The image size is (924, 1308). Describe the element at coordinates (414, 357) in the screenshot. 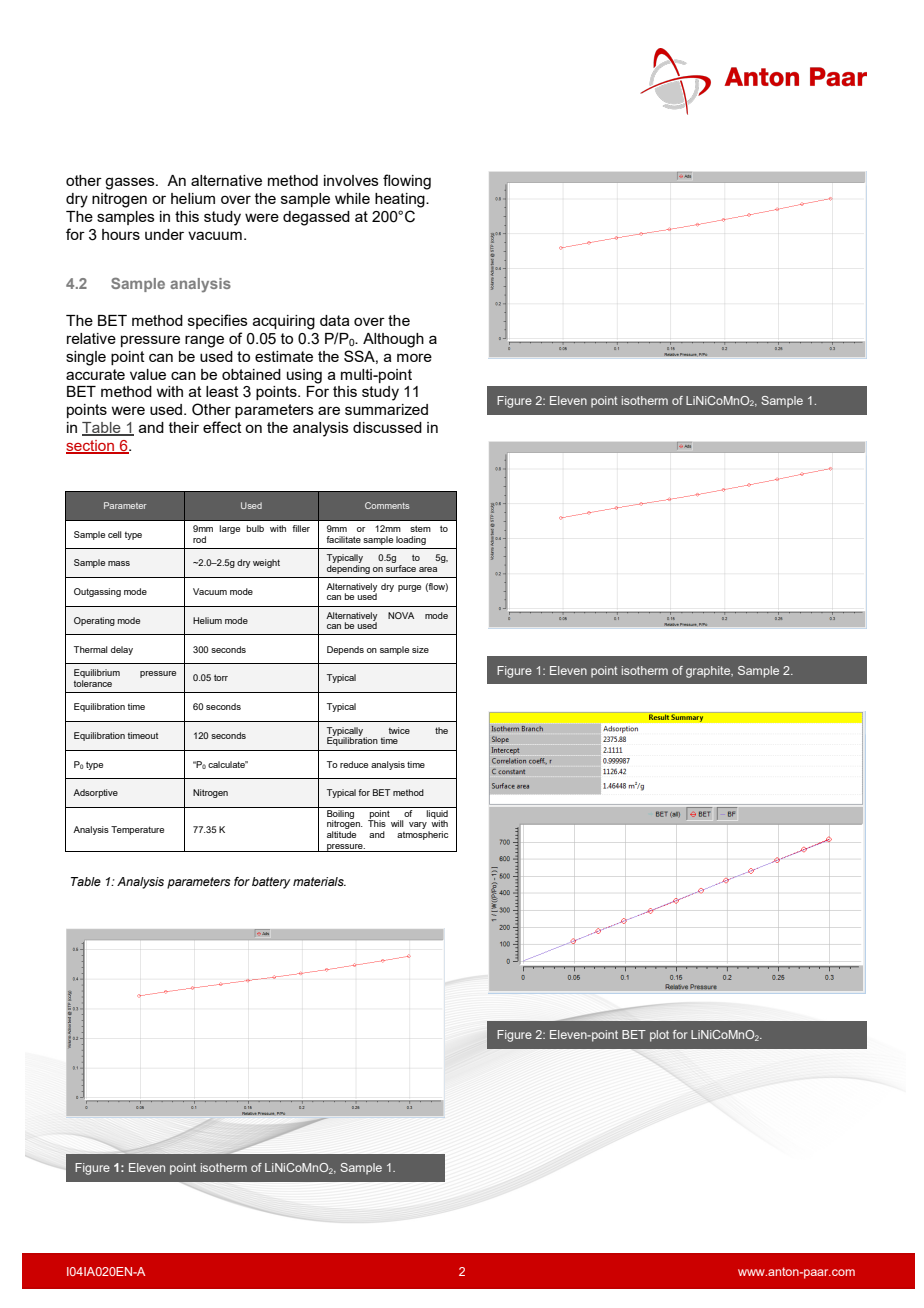

I see `more` at that location.
